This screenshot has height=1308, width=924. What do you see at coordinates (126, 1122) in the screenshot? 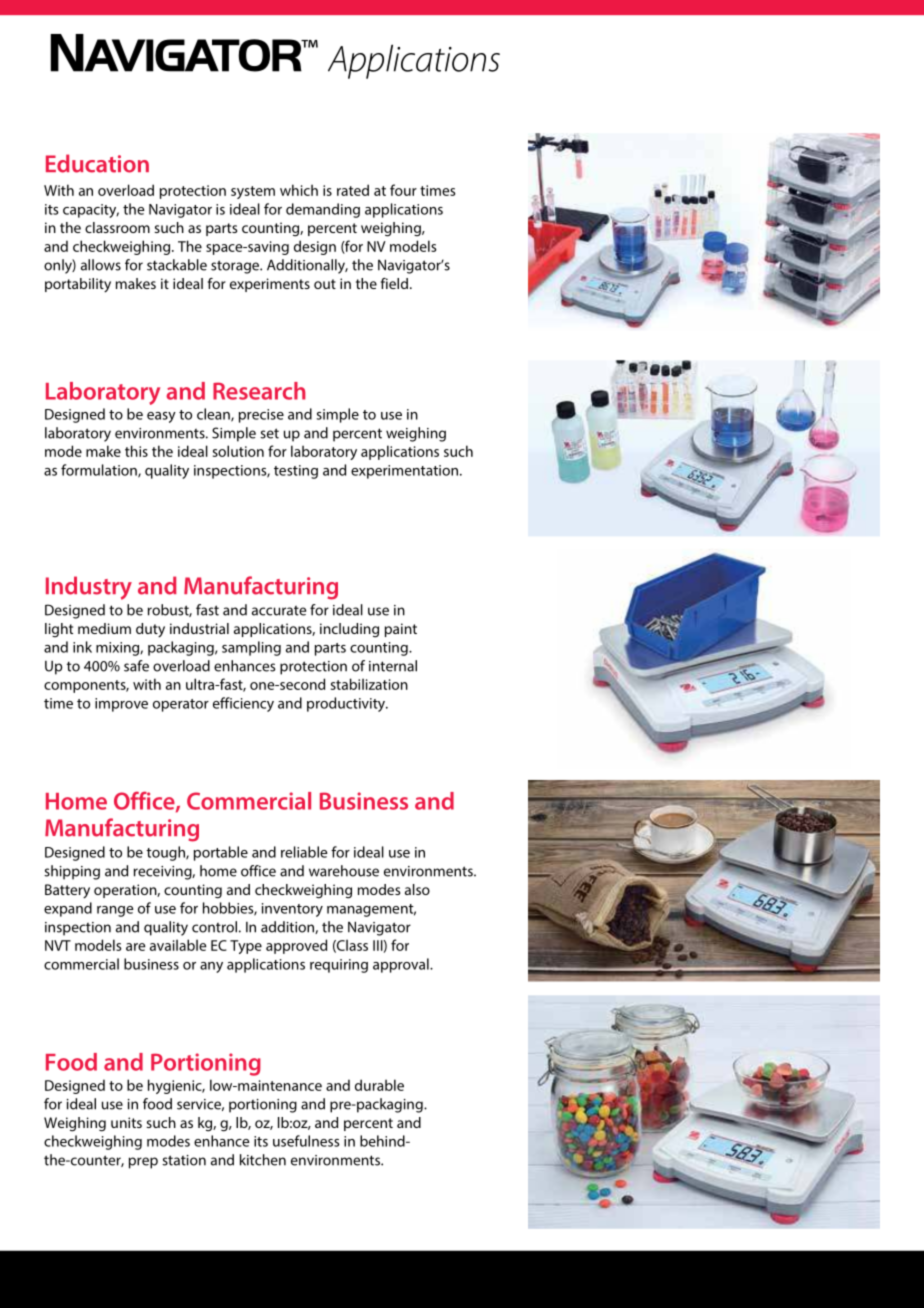
I see `units` at bounding box center [126, 1122].
